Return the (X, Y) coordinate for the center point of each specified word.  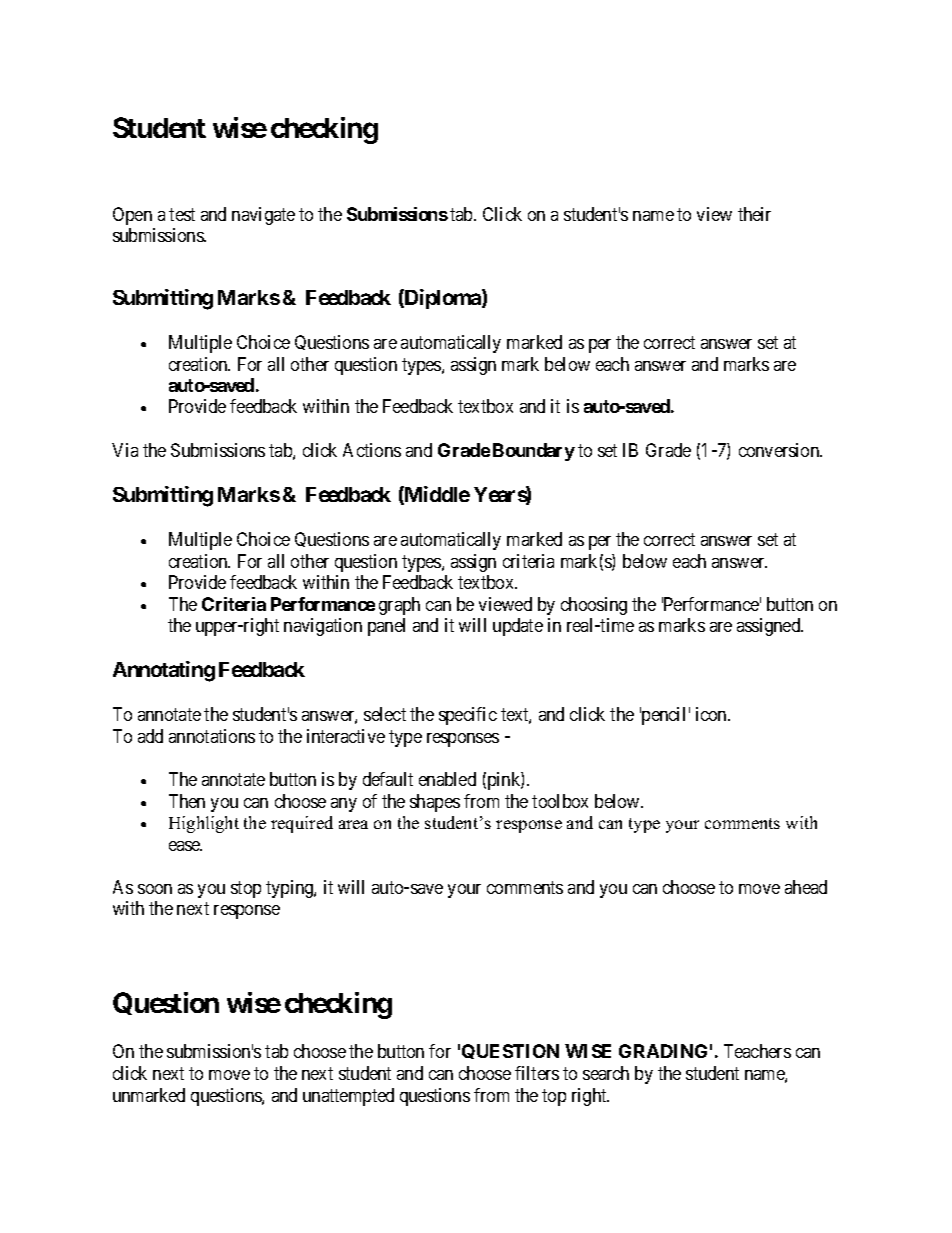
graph (399, 606)
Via (125, 450)
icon (712, 714)
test (182, 214)
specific (468, 716)
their (754, 214)
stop (246, 889)
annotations (212, 736)
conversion (780, 450)
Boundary (534, 452)
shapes (435, 803)
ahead (806, 887)
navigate (263, 216)
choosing (594, 606)
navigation (323, 627)
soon (155, 889)
